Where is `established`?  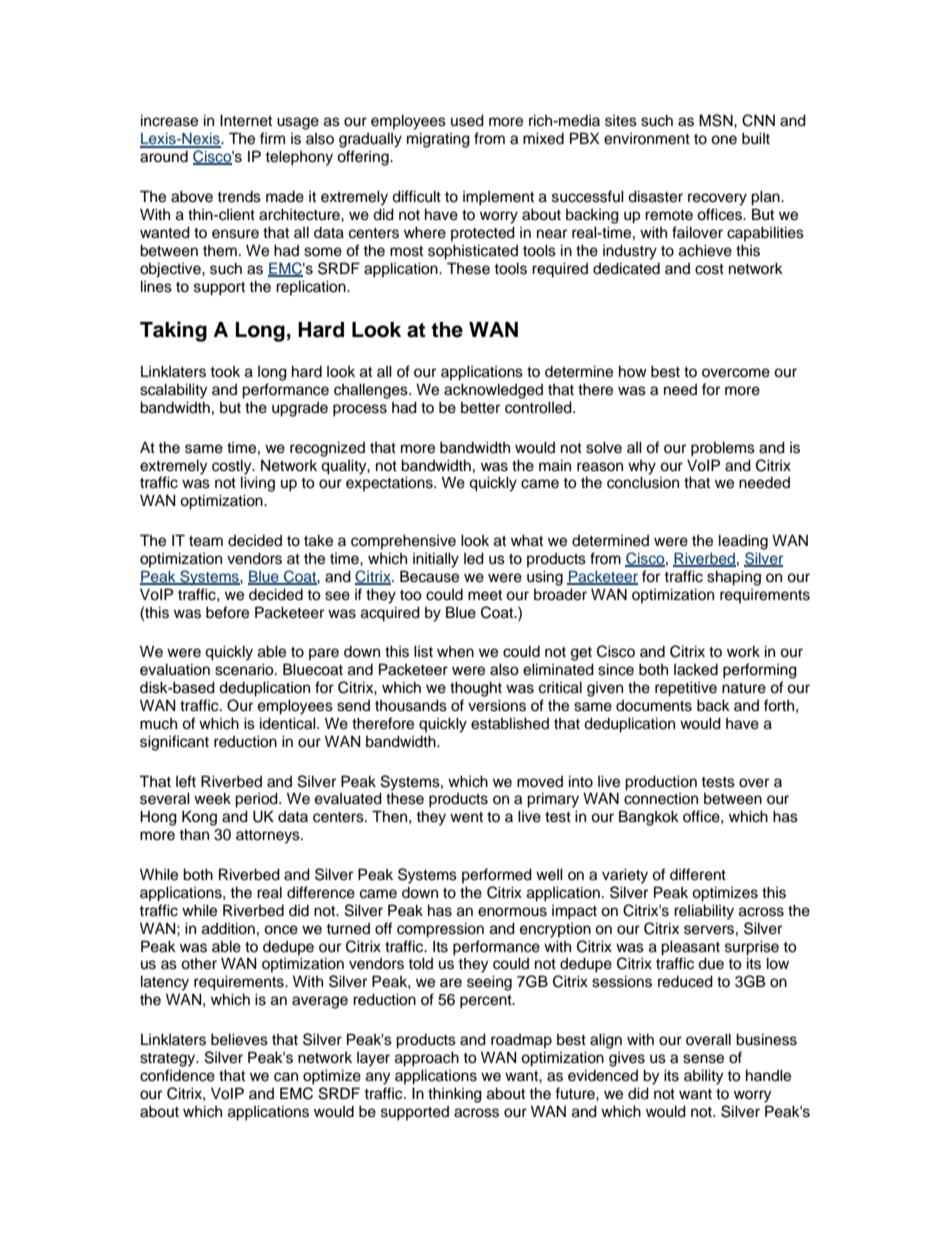
established is located at coordinates (510, 723).
